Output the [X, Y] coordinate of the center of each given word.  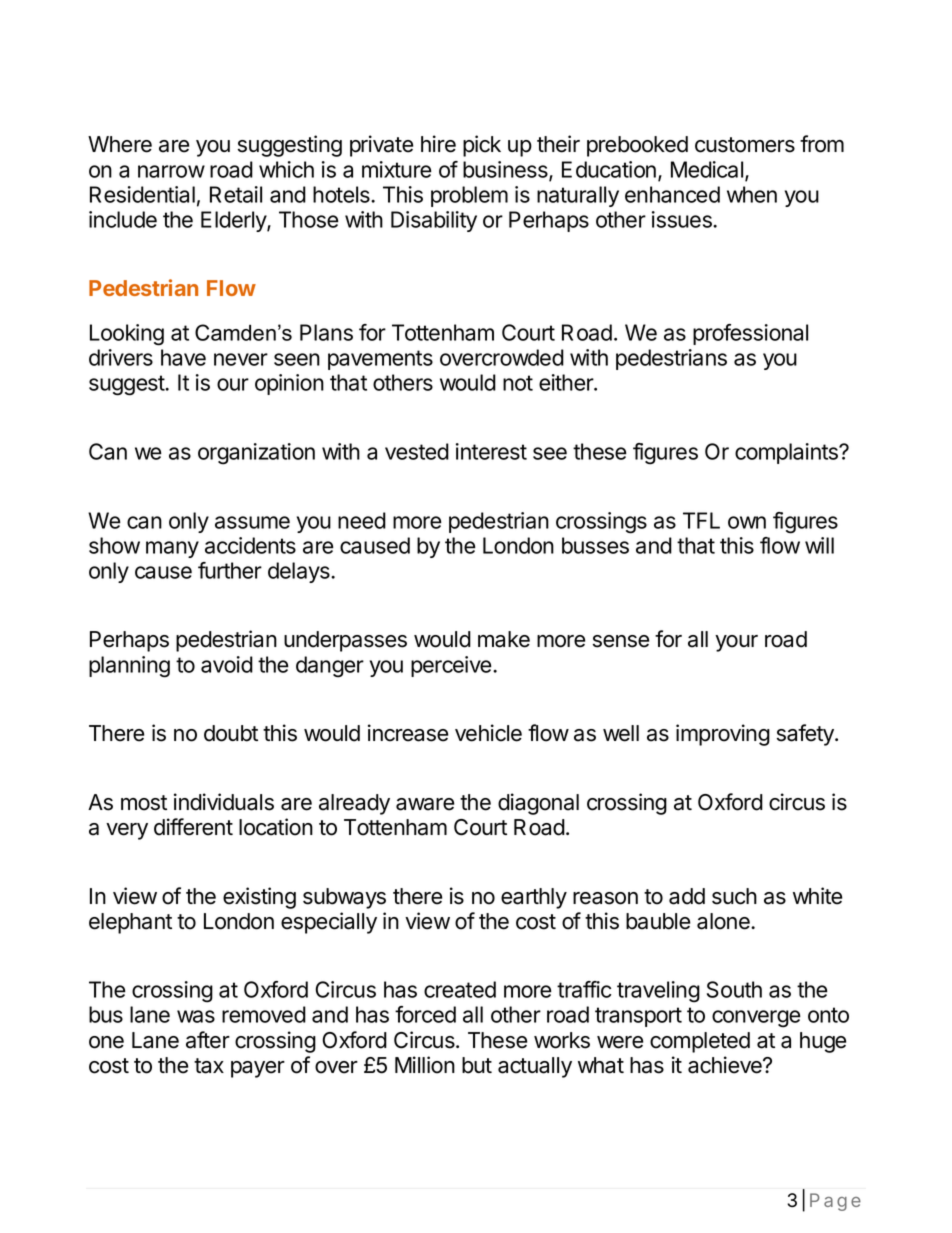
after [208, 1040]
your [736, 643]
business [506, 170]
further [230, 570]
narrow [171, 171]
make [504, 639]
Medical [707, 169]
